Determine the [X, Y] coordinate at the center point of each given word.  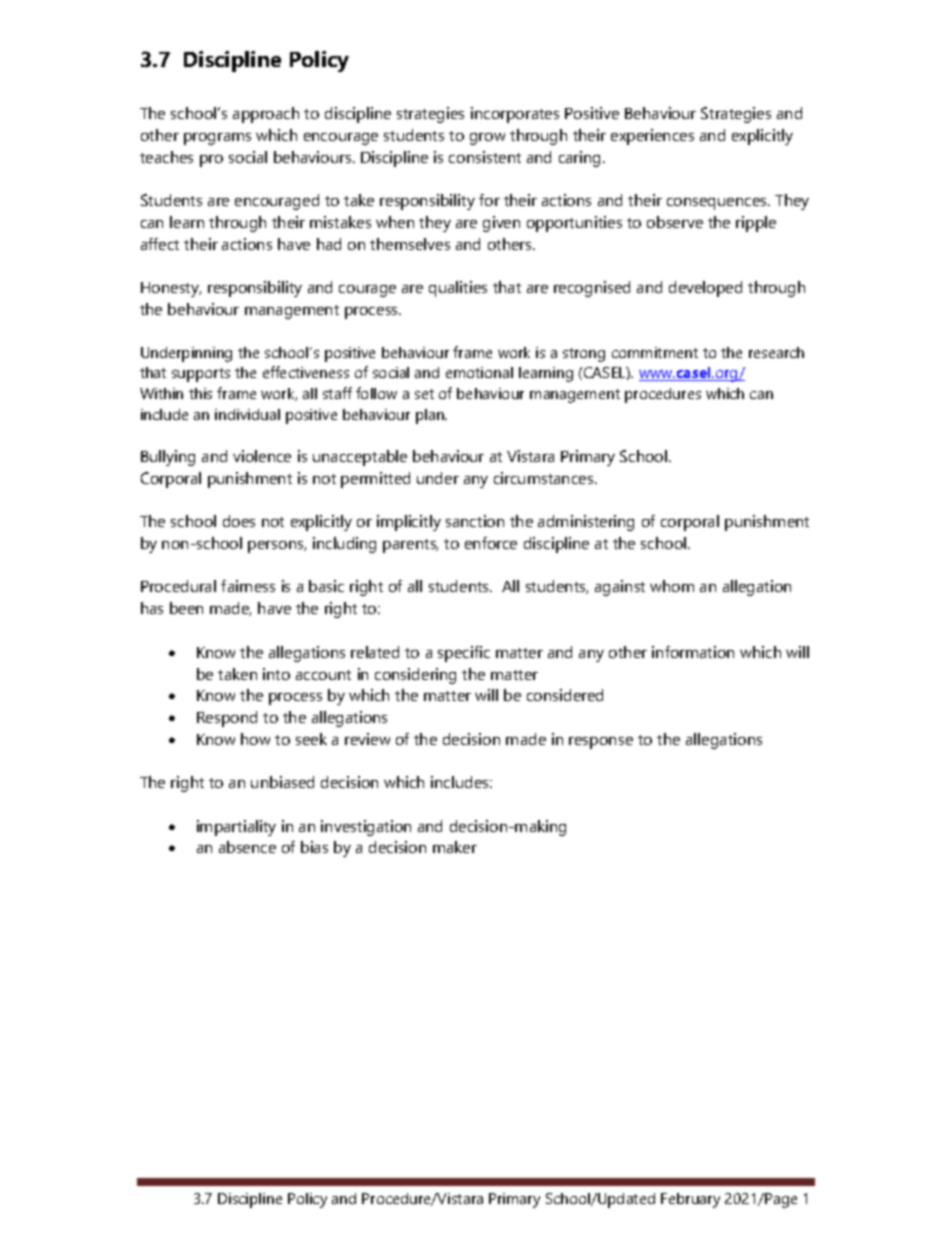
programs [217, 139]
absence [247, 847]
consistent [485, 157]
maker [455, 847]
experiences [652, 137]
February [690, 1200]
